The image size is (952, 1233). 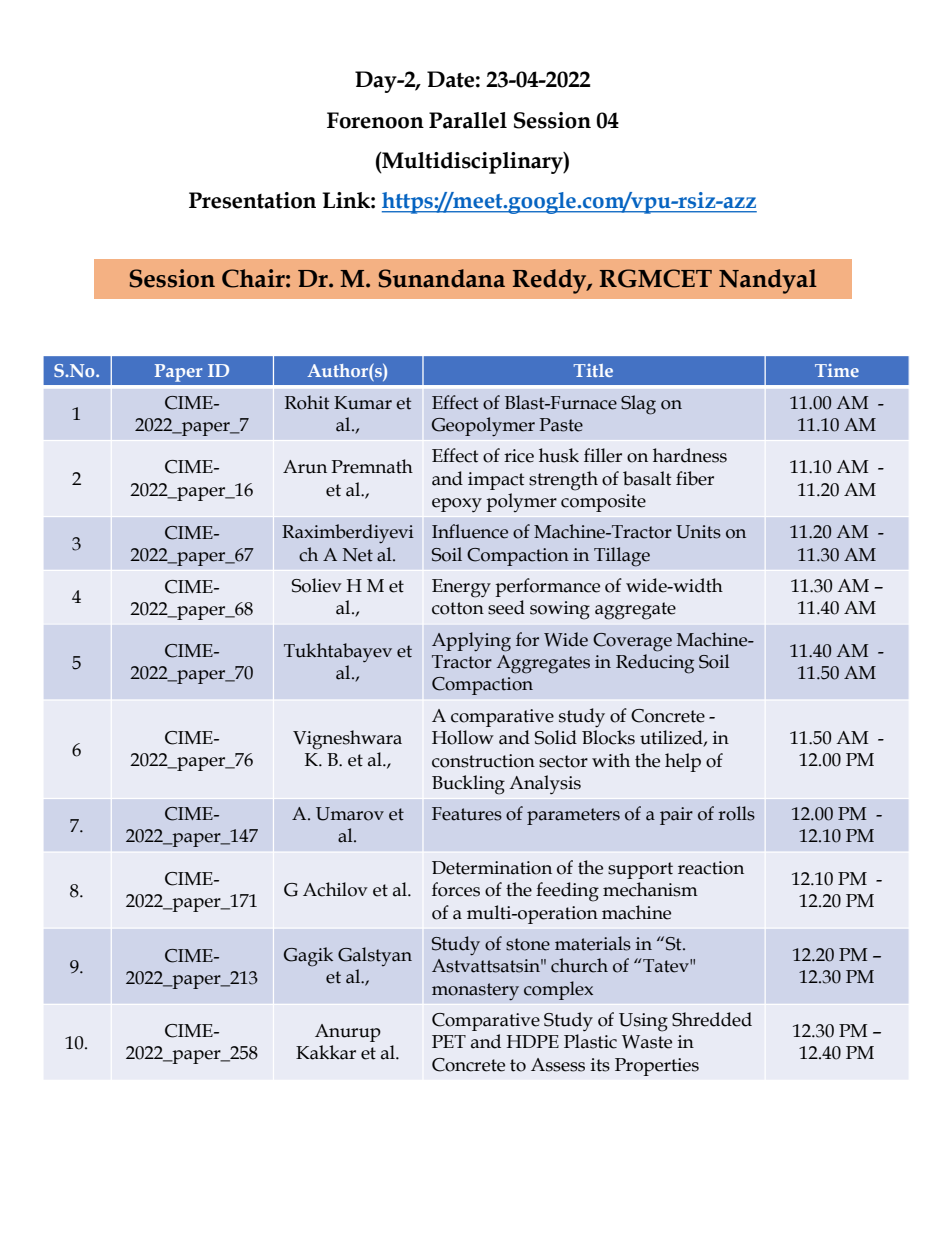 I want to click on Parallel, so click(x=468, y=120).
